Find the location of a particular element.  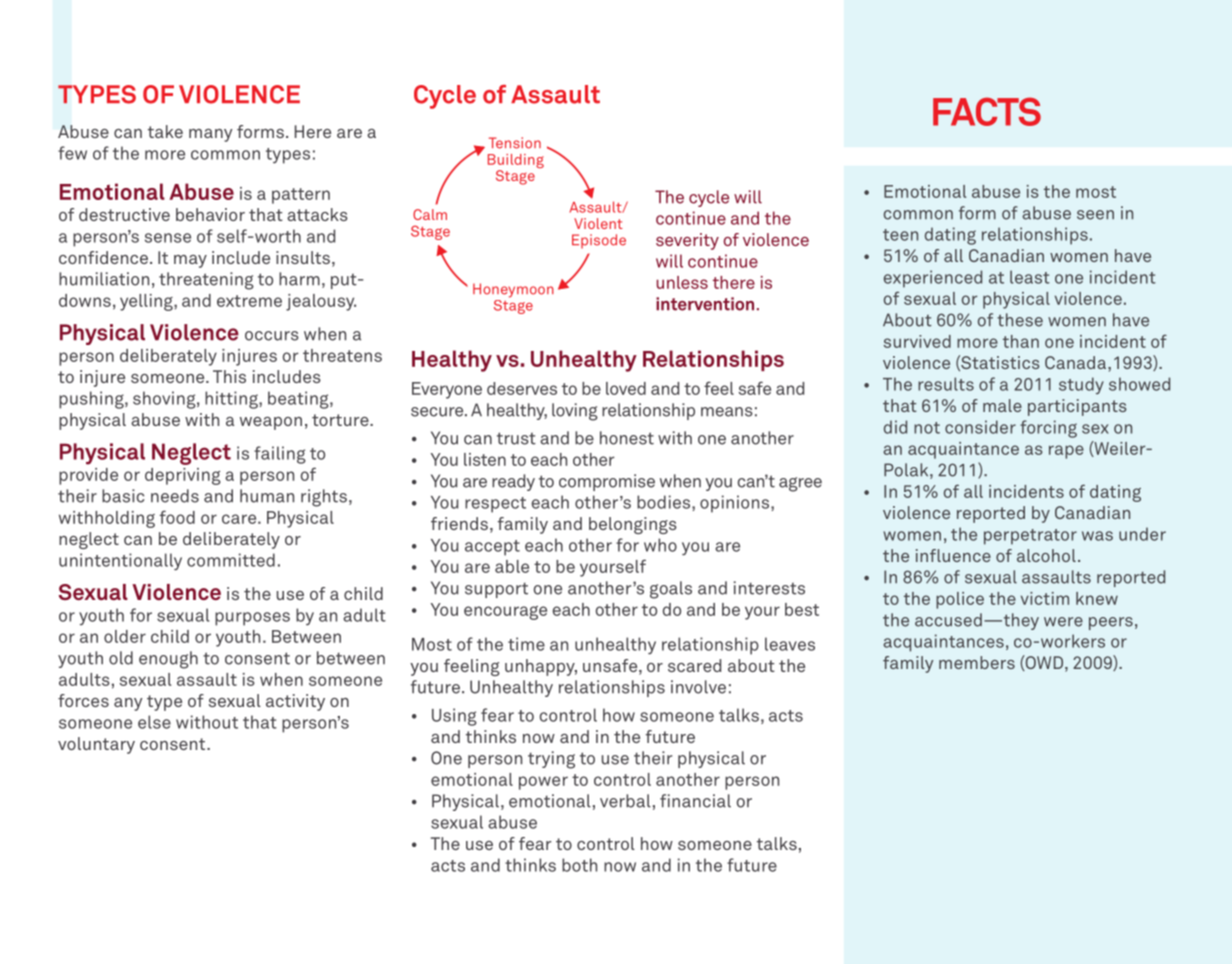

Building is located at coordinates (516, 162).
